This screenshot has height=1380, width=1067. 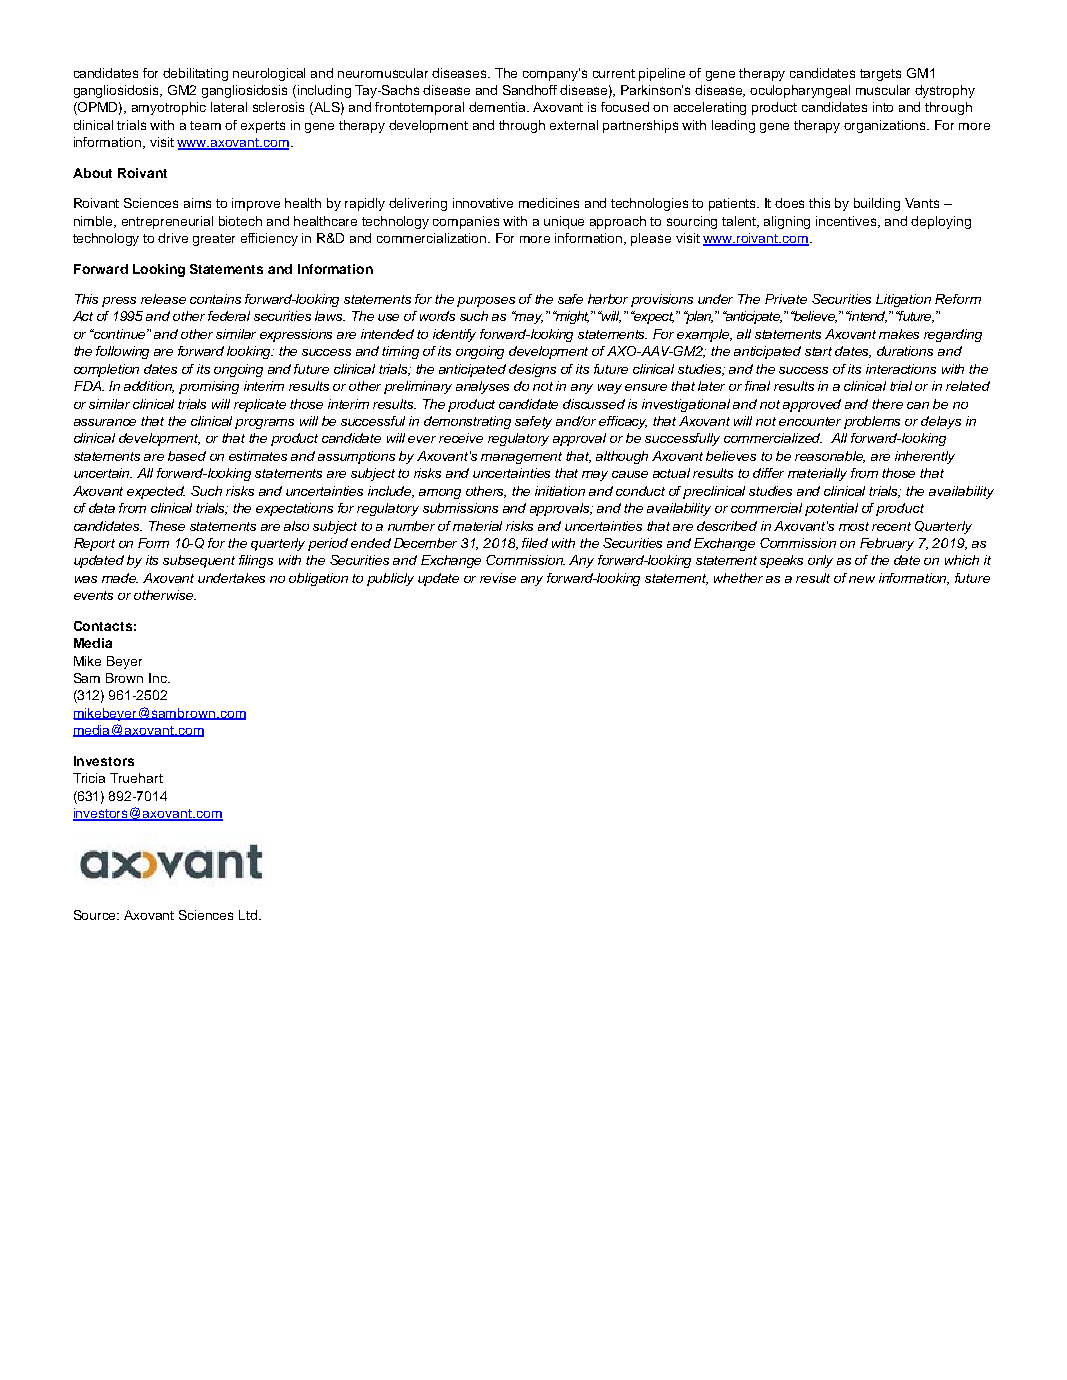 I want to click on These, so click(x=167, y=526).
